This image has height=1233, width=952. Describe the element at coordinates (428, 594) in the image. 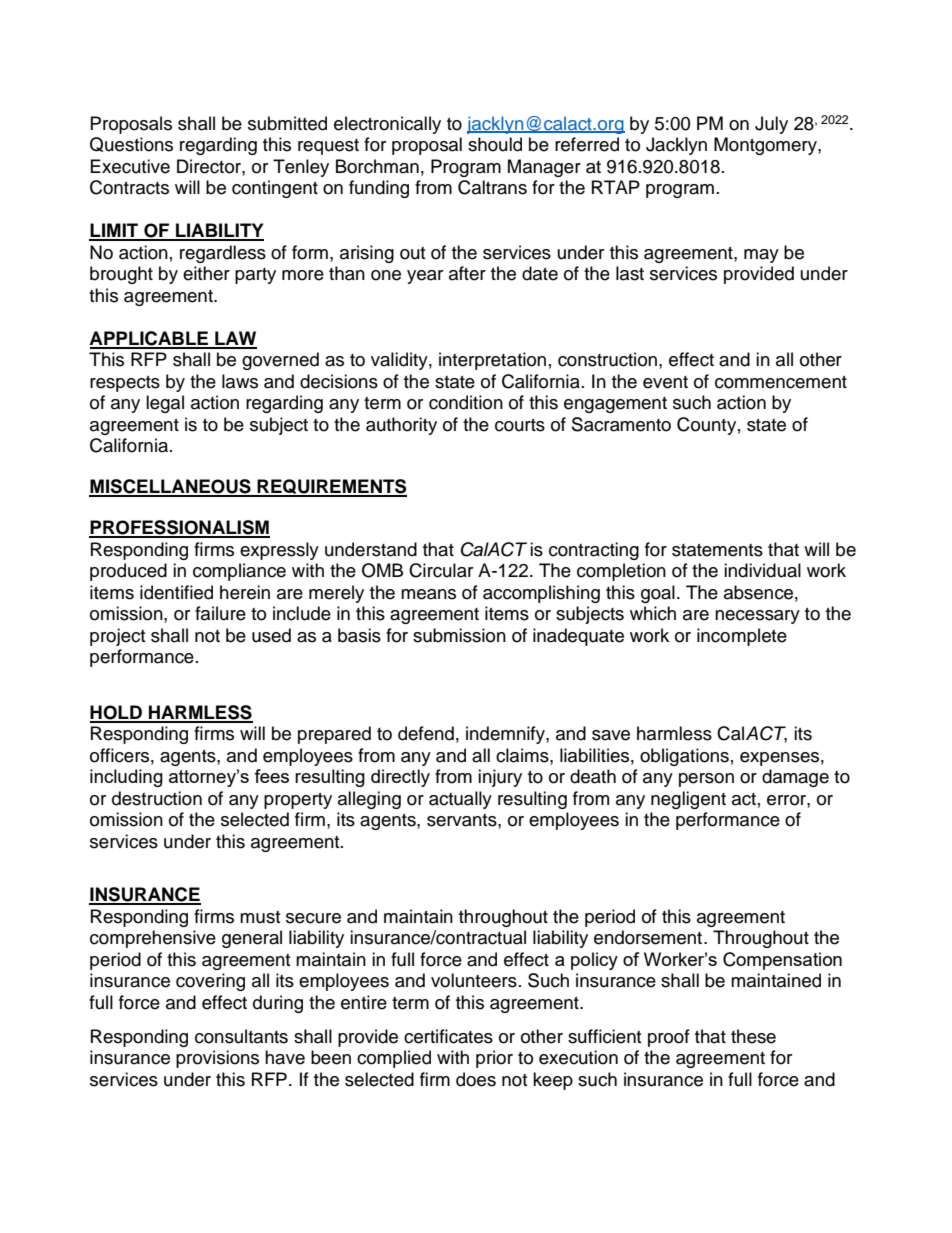

I see `means` at that location.
